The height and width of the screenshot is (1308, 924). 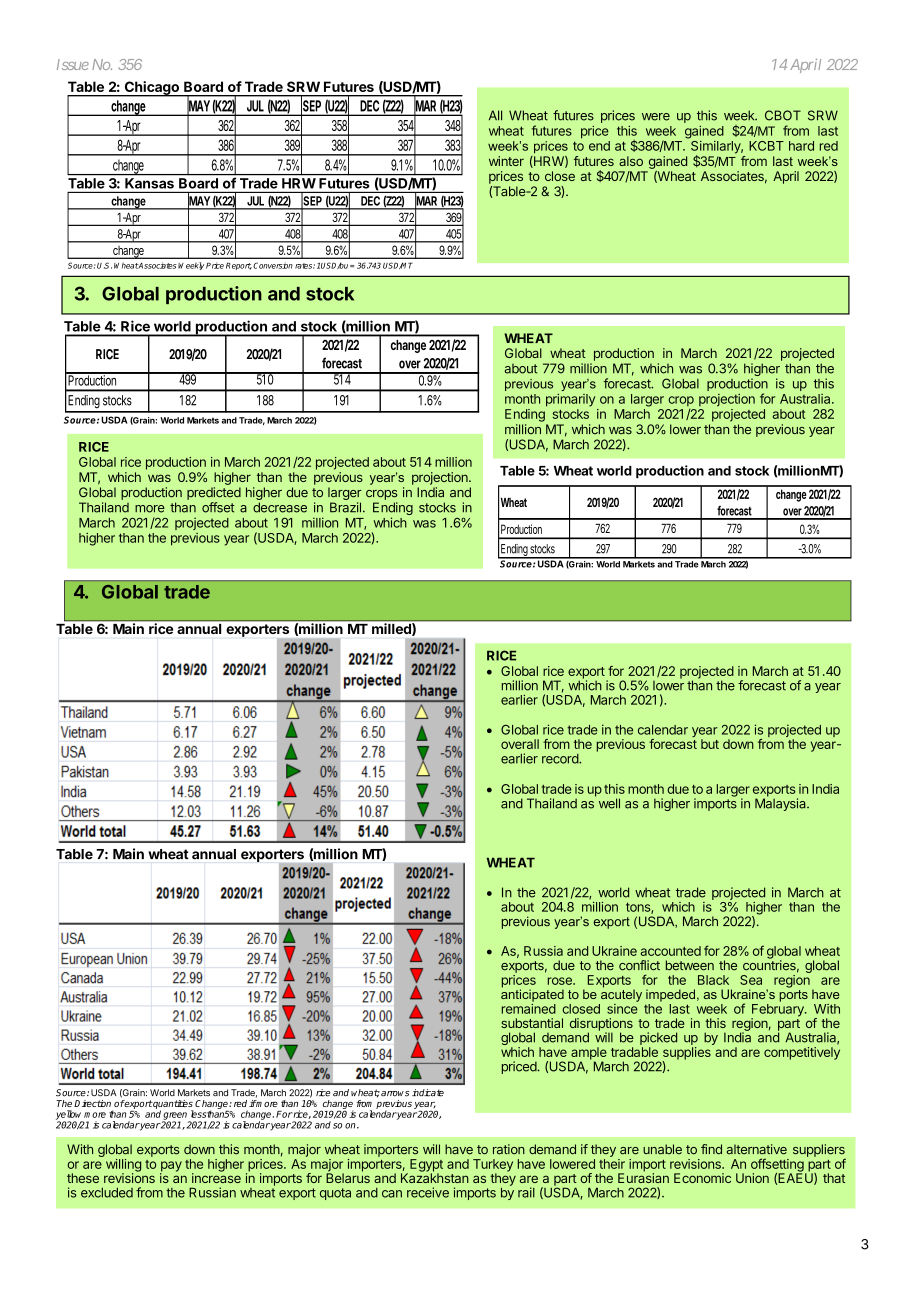 I want to click on predicted, so click(x=214, y=493).
